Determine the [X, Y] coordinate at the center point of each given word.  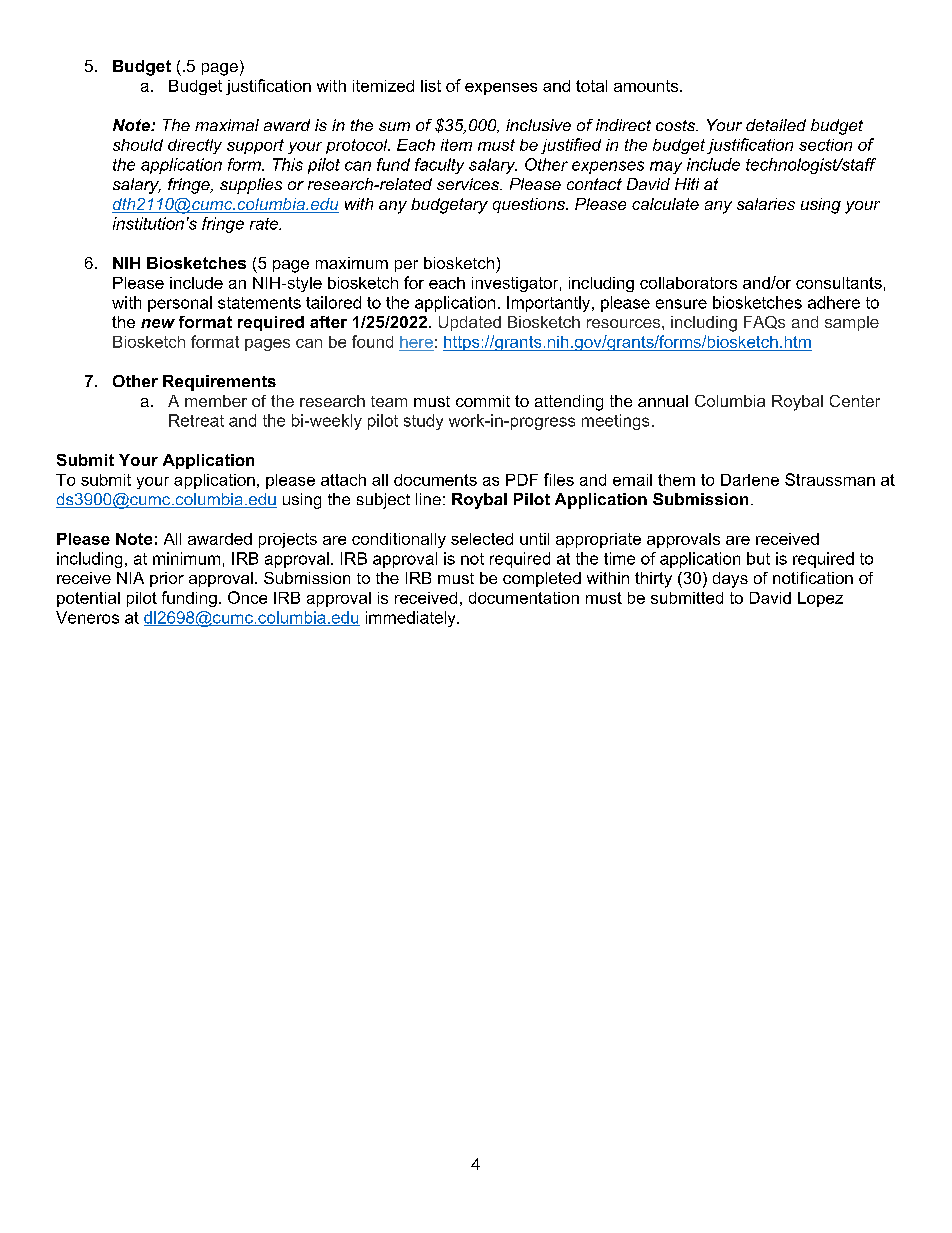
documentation [524, 598]
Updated [470, 323]
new [158, 323]
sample [852, 323]
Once [247, 597]
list [431, 86]
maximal [227, 125]
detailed [776, 125]
